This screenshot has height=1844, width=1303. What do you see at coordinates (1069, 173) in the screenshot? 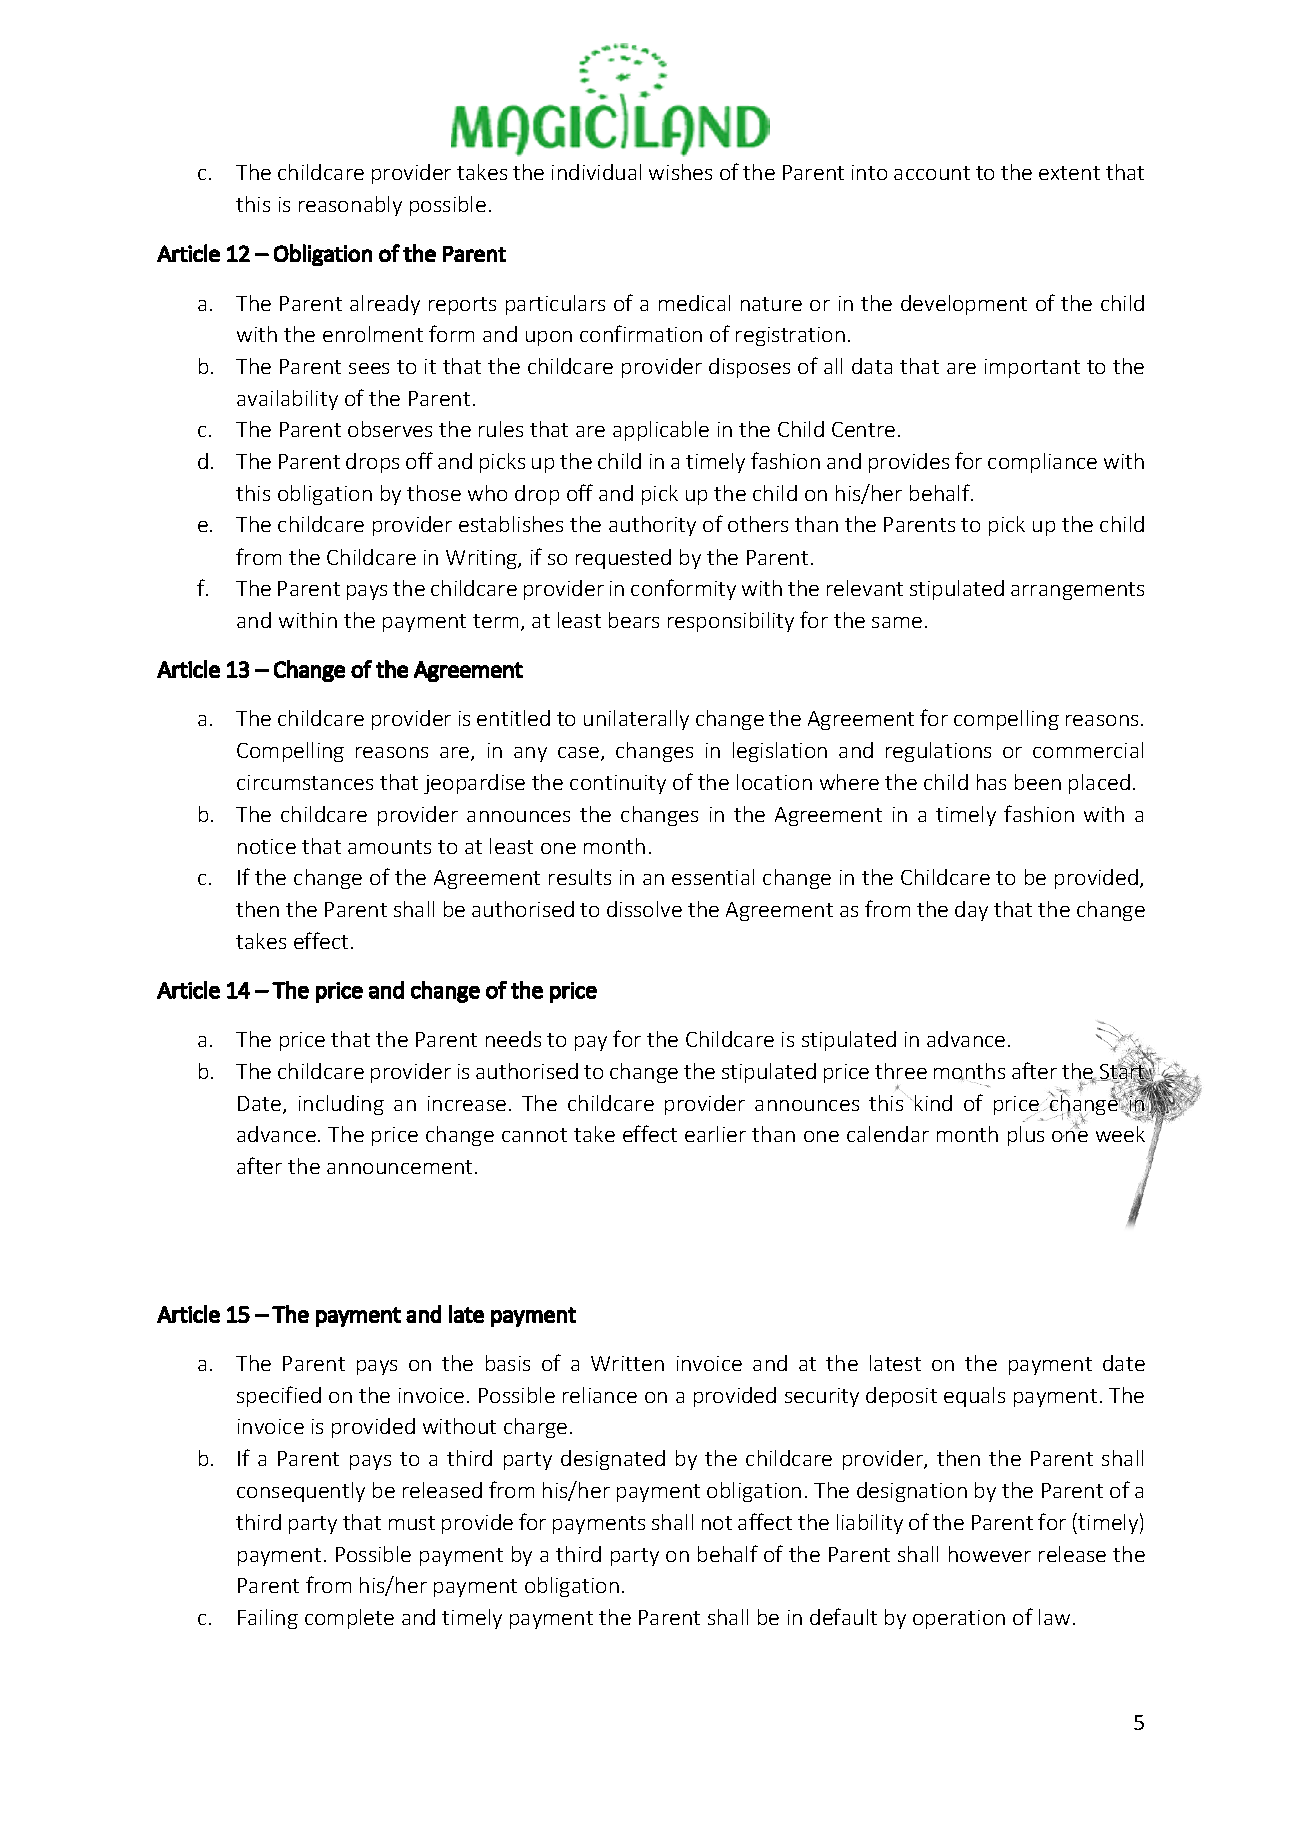
I see `extent` at bounding box center [1069, 173].
